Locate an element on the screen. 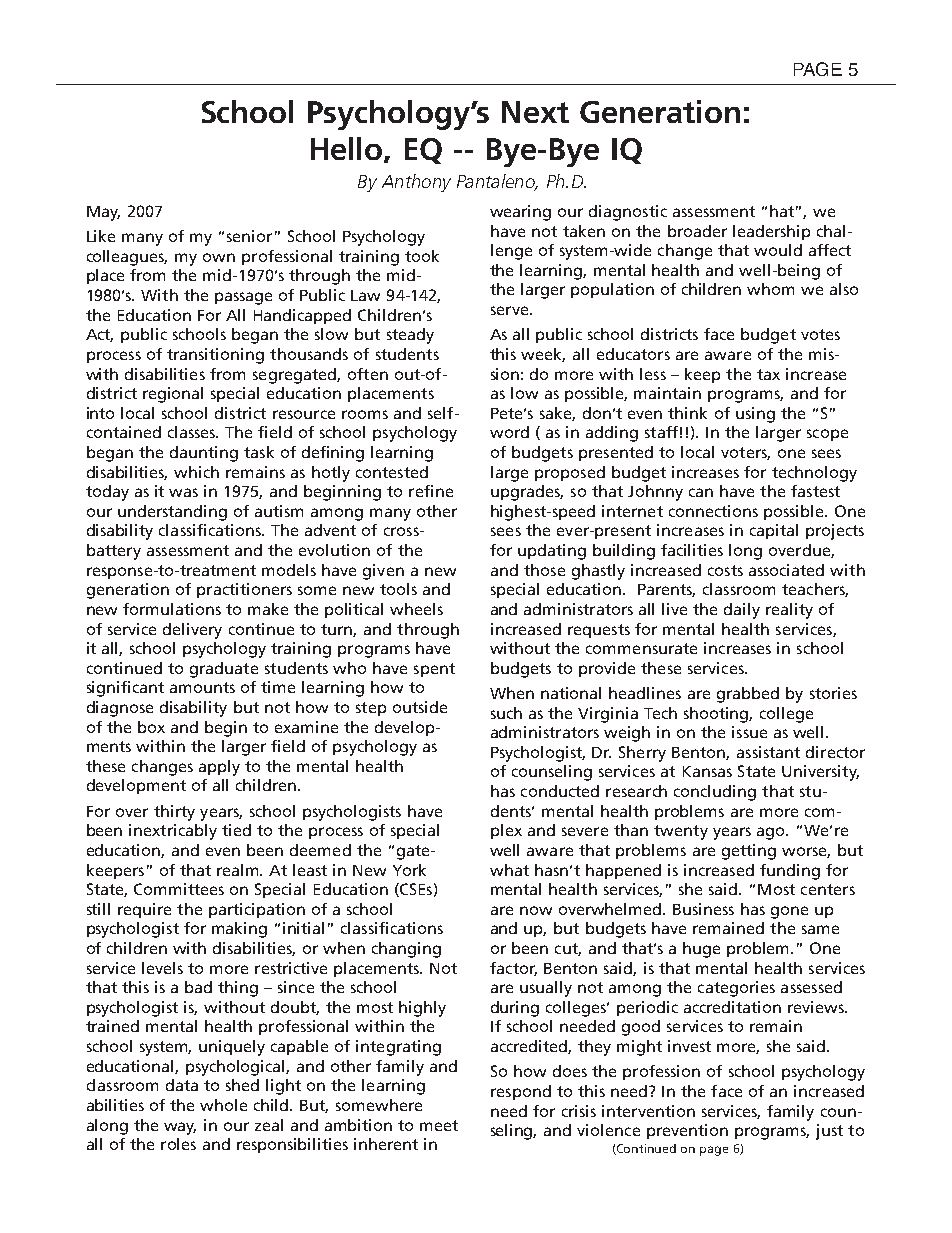 The image size is (952, 1233). what is located at coordinates (509, 870).
